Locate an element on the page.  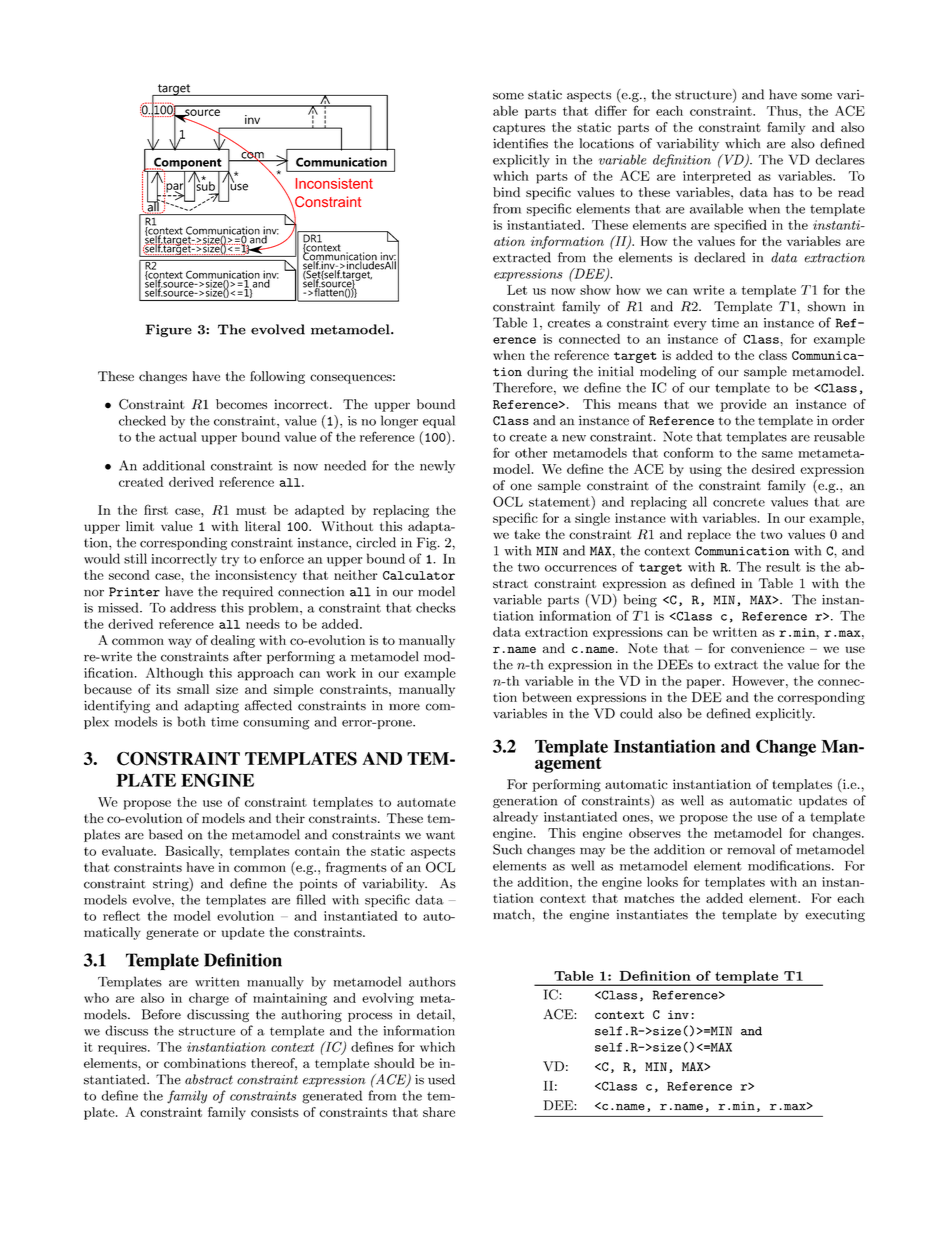
checks is located at coordinates (436, 607).
